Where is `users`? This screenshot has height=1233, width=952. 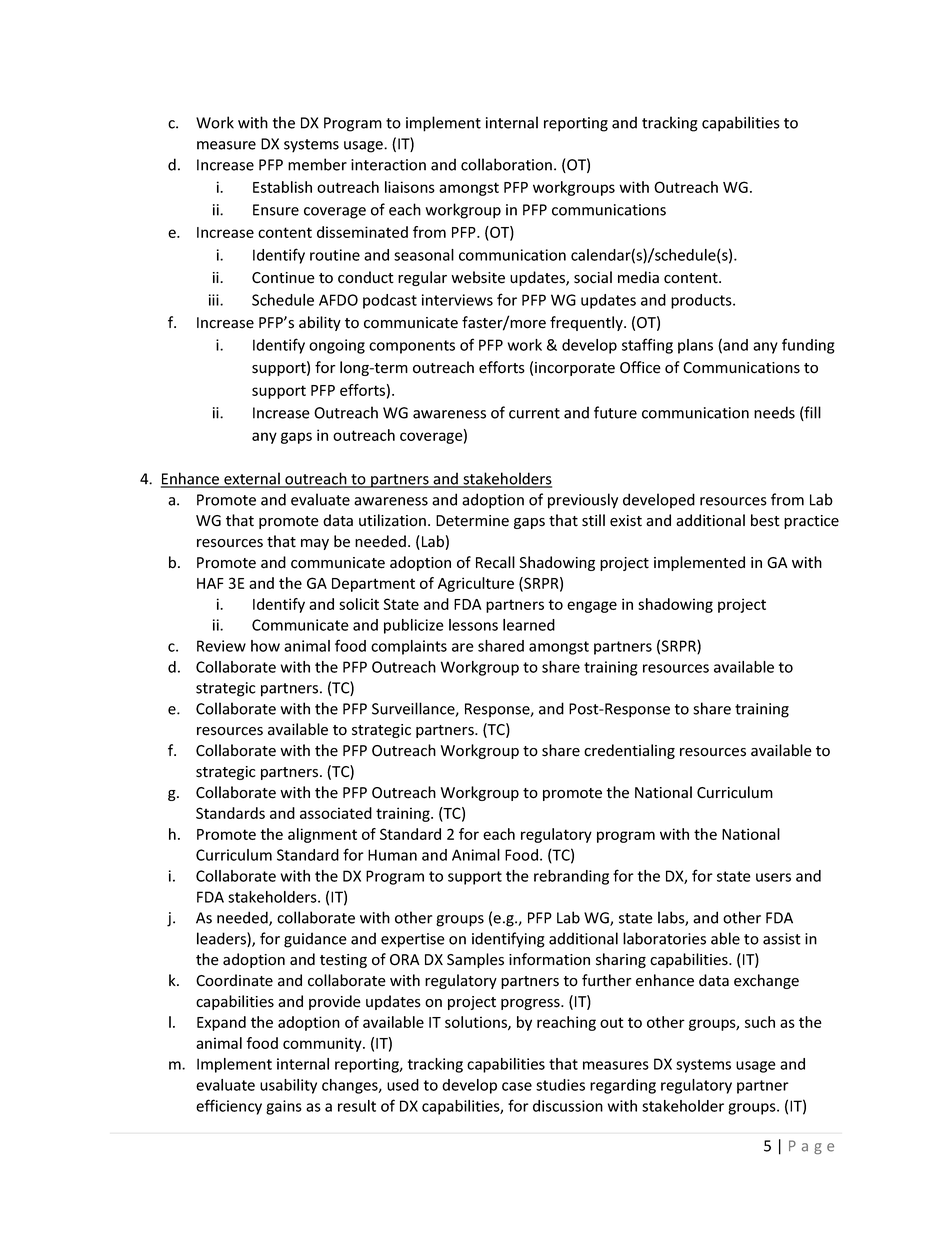 users is located at coordinates (773, 877).
